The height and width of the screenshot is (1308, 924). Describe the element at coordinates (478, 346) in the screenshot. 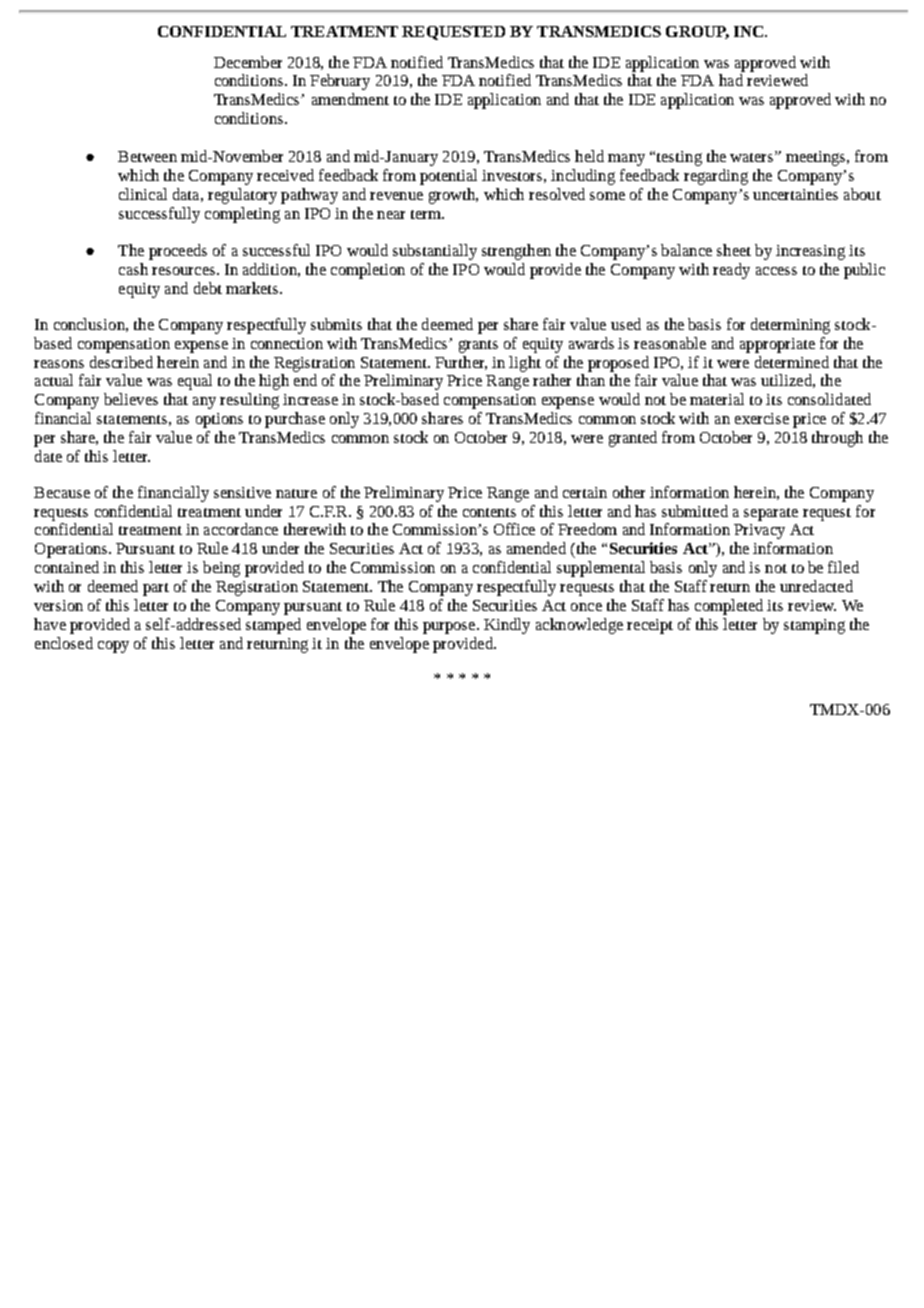

I see `grants` at that location.
